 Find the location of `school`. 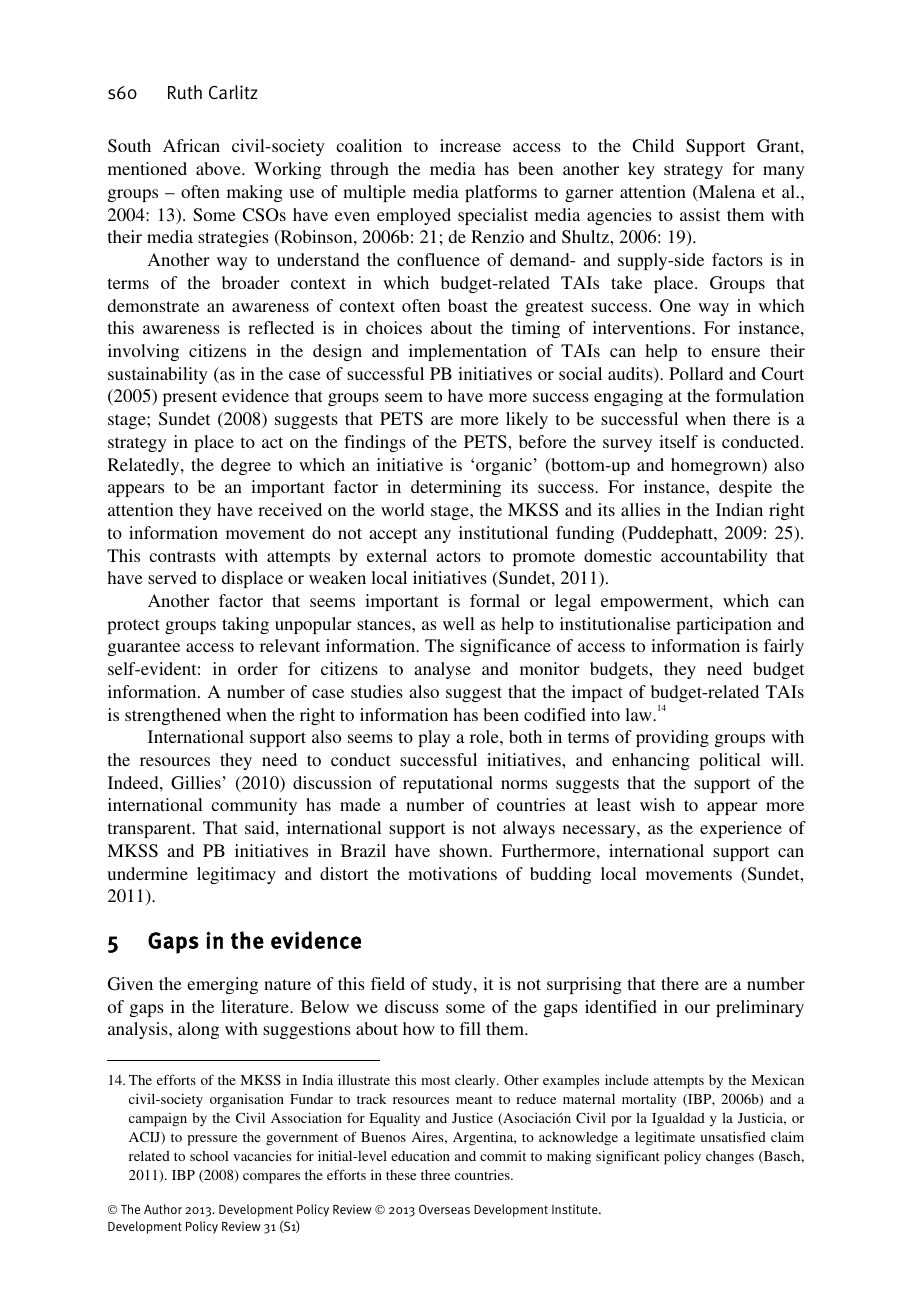

school is located at coordinates (209, 1156).
